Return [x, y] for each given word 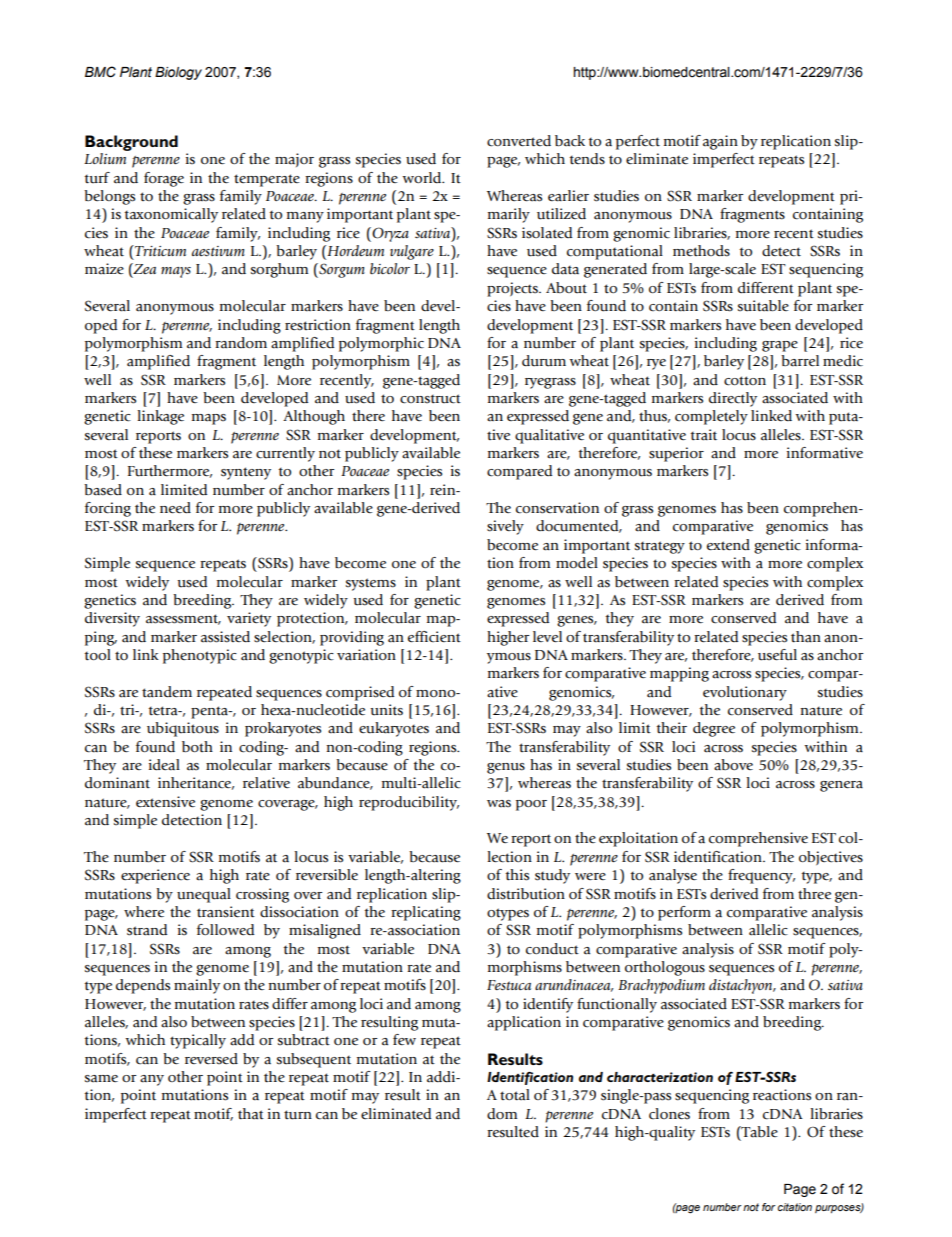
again [720, 142]
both [197, 747]
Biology [178, 73]
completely [711, 417]
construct [430, 399]
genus [506, 768]
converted [519, 141]
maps [209, 419]
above [733, 765]
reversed [211, 1059]
